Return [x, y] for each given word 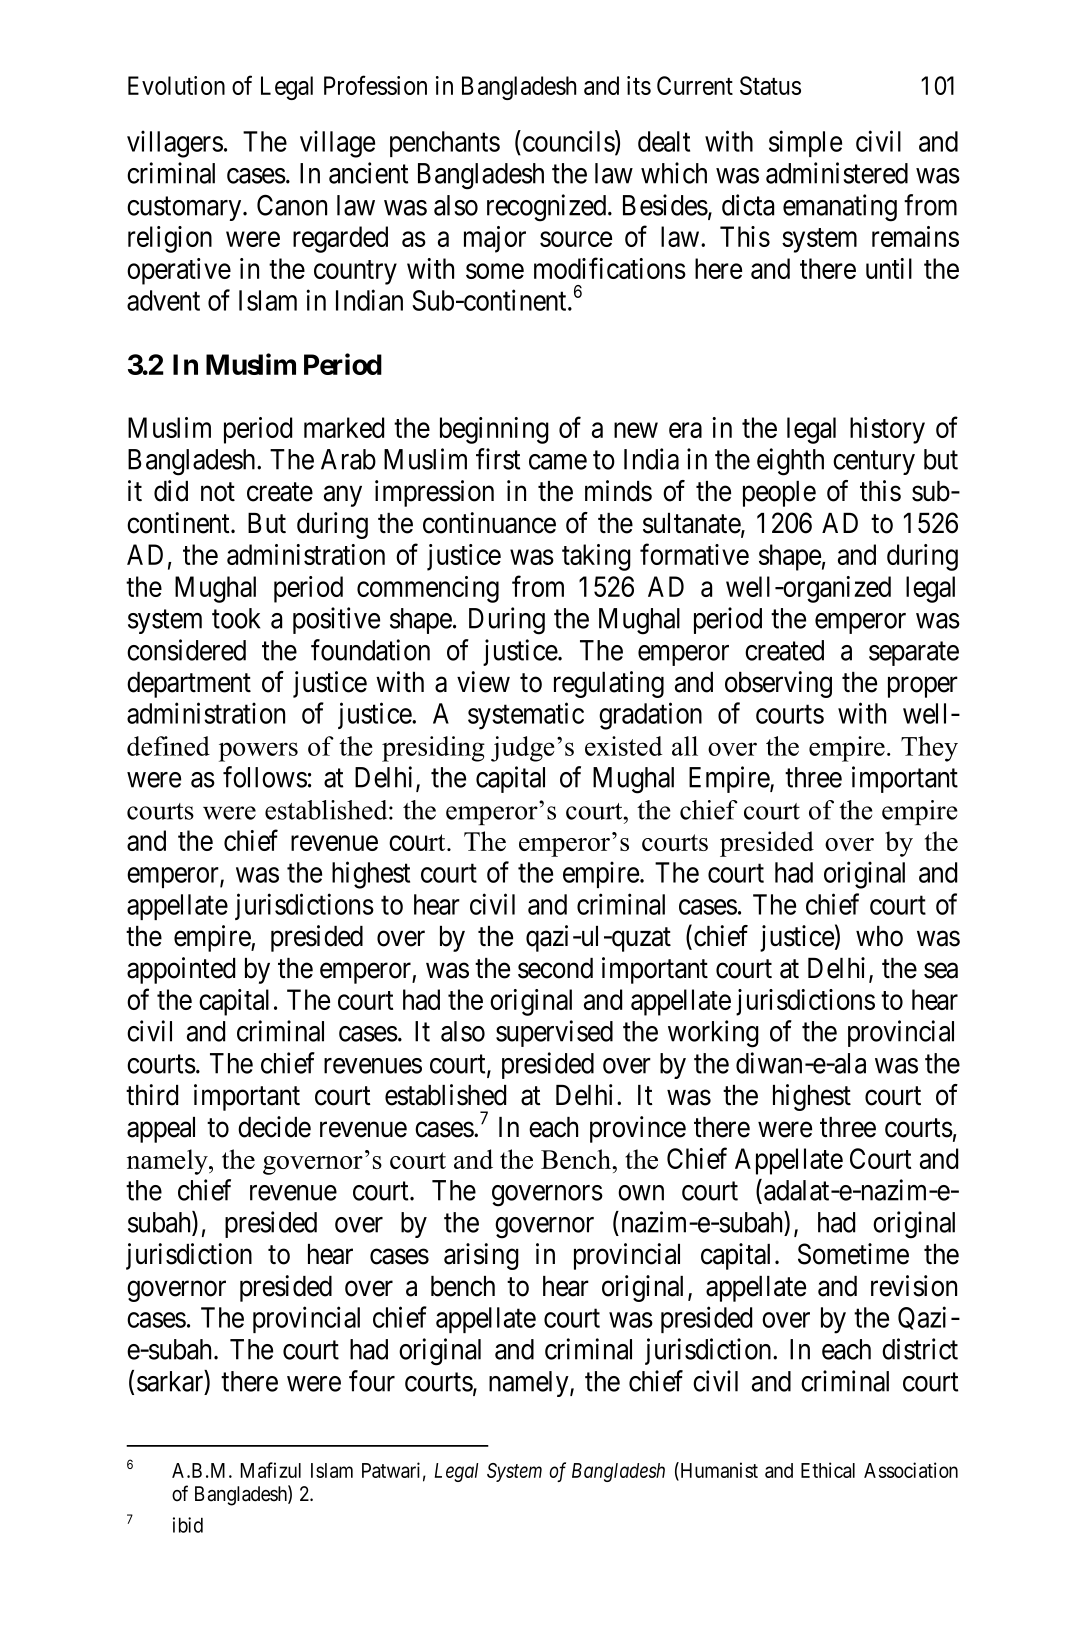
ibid [188, 1525]
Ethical [828, 1470]
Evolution [176, 85]
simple [805, 143]
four [372, 1381]
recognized [548, 208]
